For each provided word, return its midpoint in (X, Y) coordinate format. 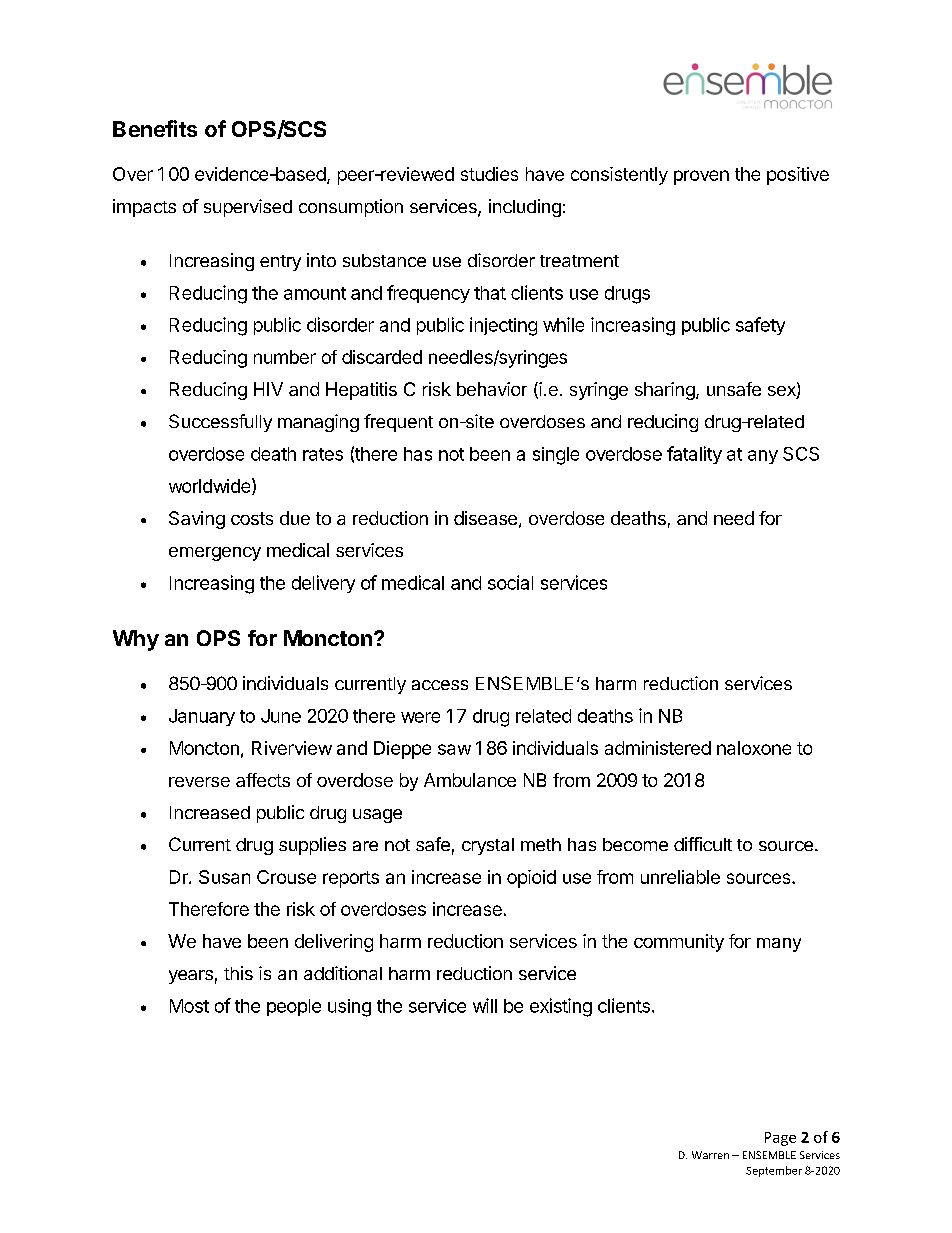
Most (189, 1006)
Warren (710, 1155)
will (485, 1005)
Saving (197, 520)
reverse (199, 782)
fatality (694, 455)
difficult (703, 844)
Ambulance (470, 780)
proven (701, 177)
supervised (248, 208)
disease (485, 518)
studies (489, 174)
